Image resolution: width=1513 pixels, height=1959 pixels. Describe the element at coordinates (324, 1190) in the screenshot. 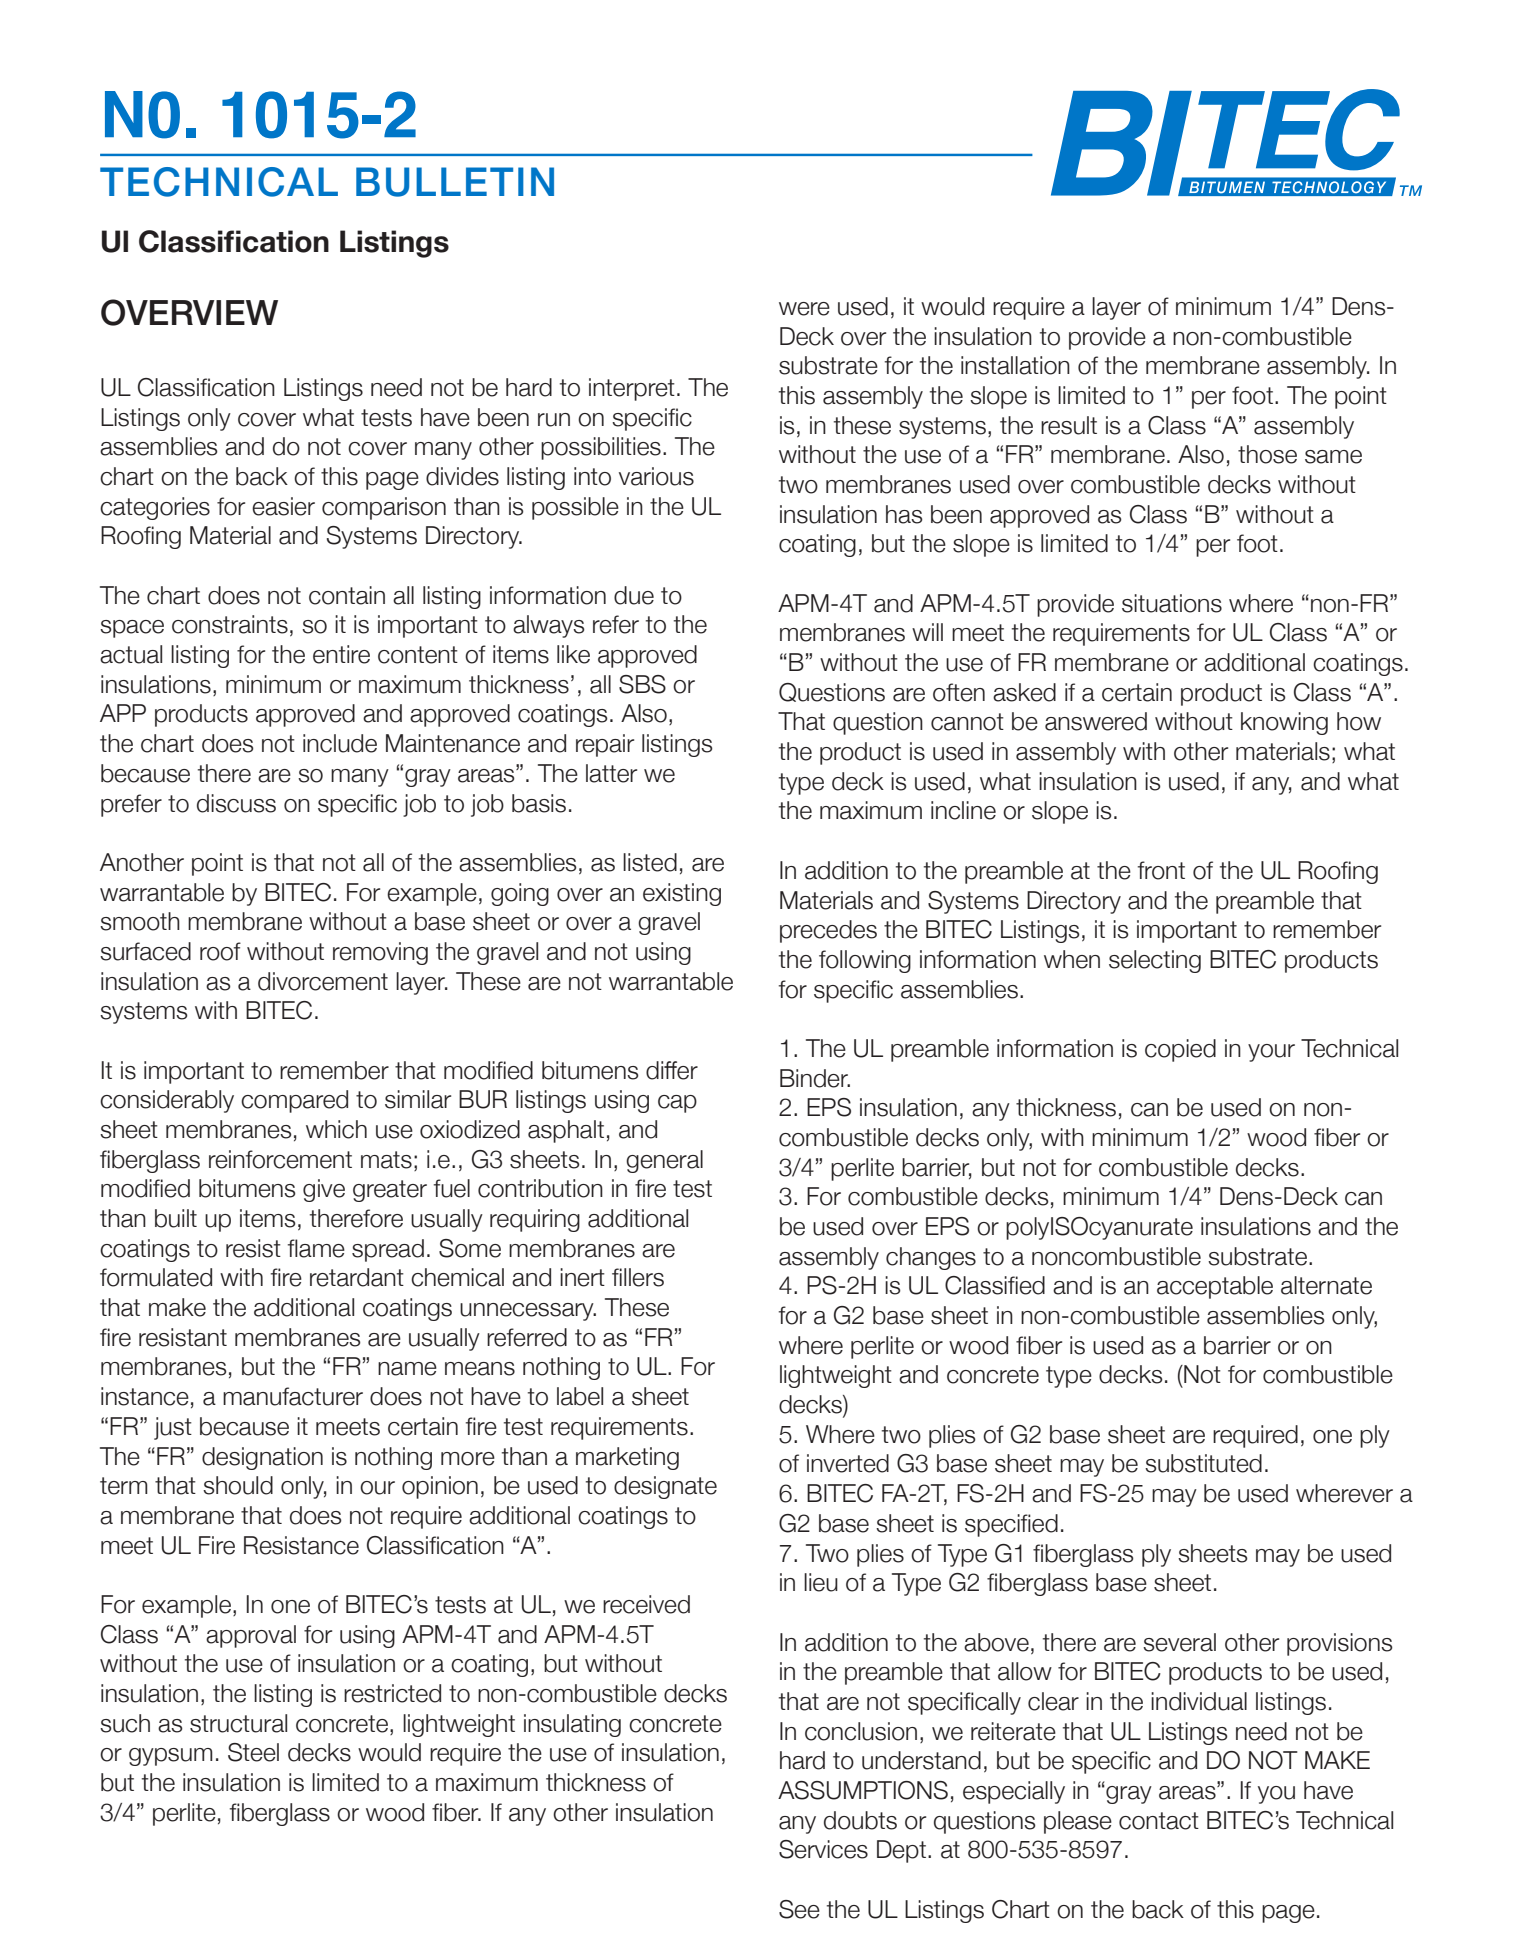

I see `give` at that location.
